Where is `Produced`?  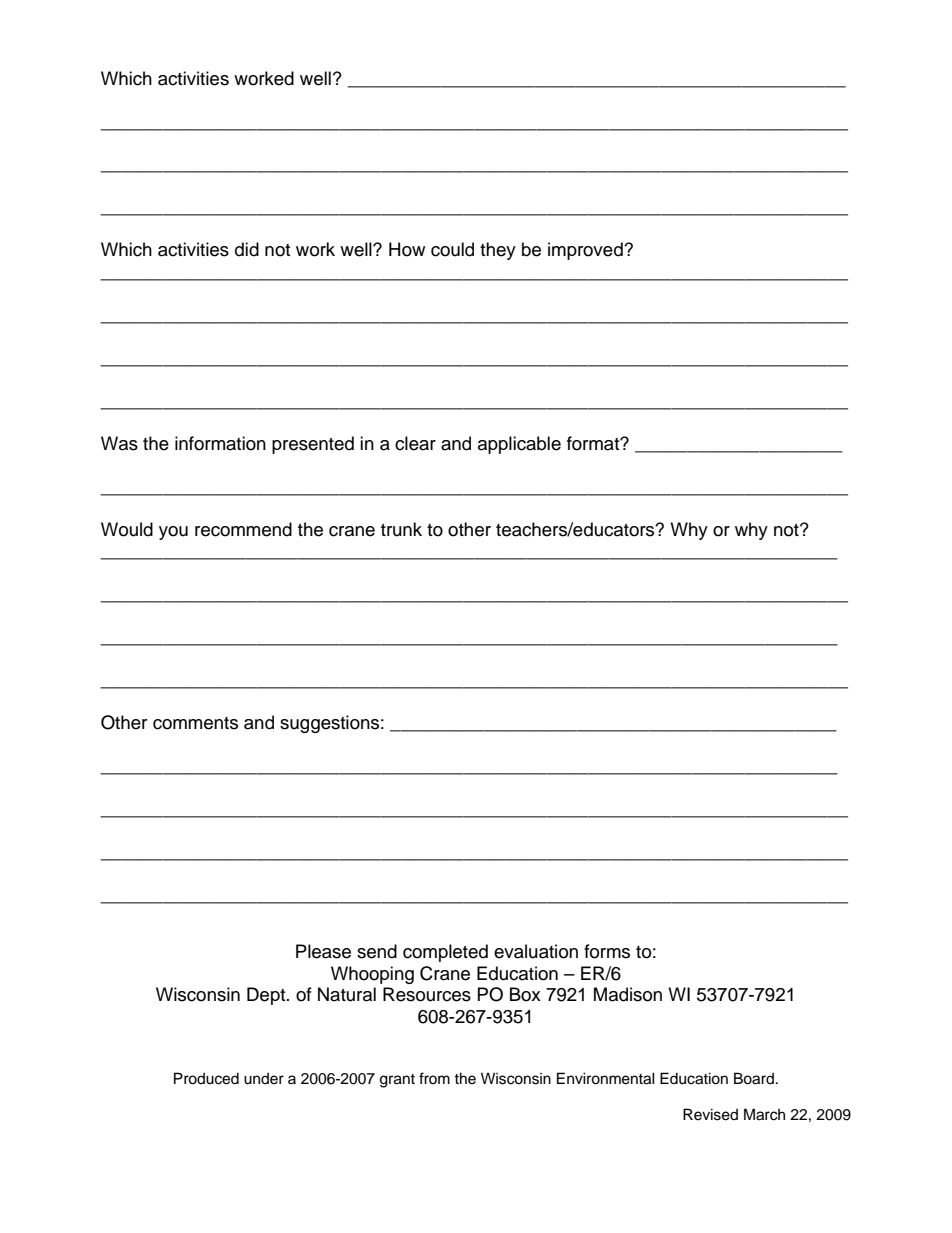 Produced is located at coordinates (206, 1078).
